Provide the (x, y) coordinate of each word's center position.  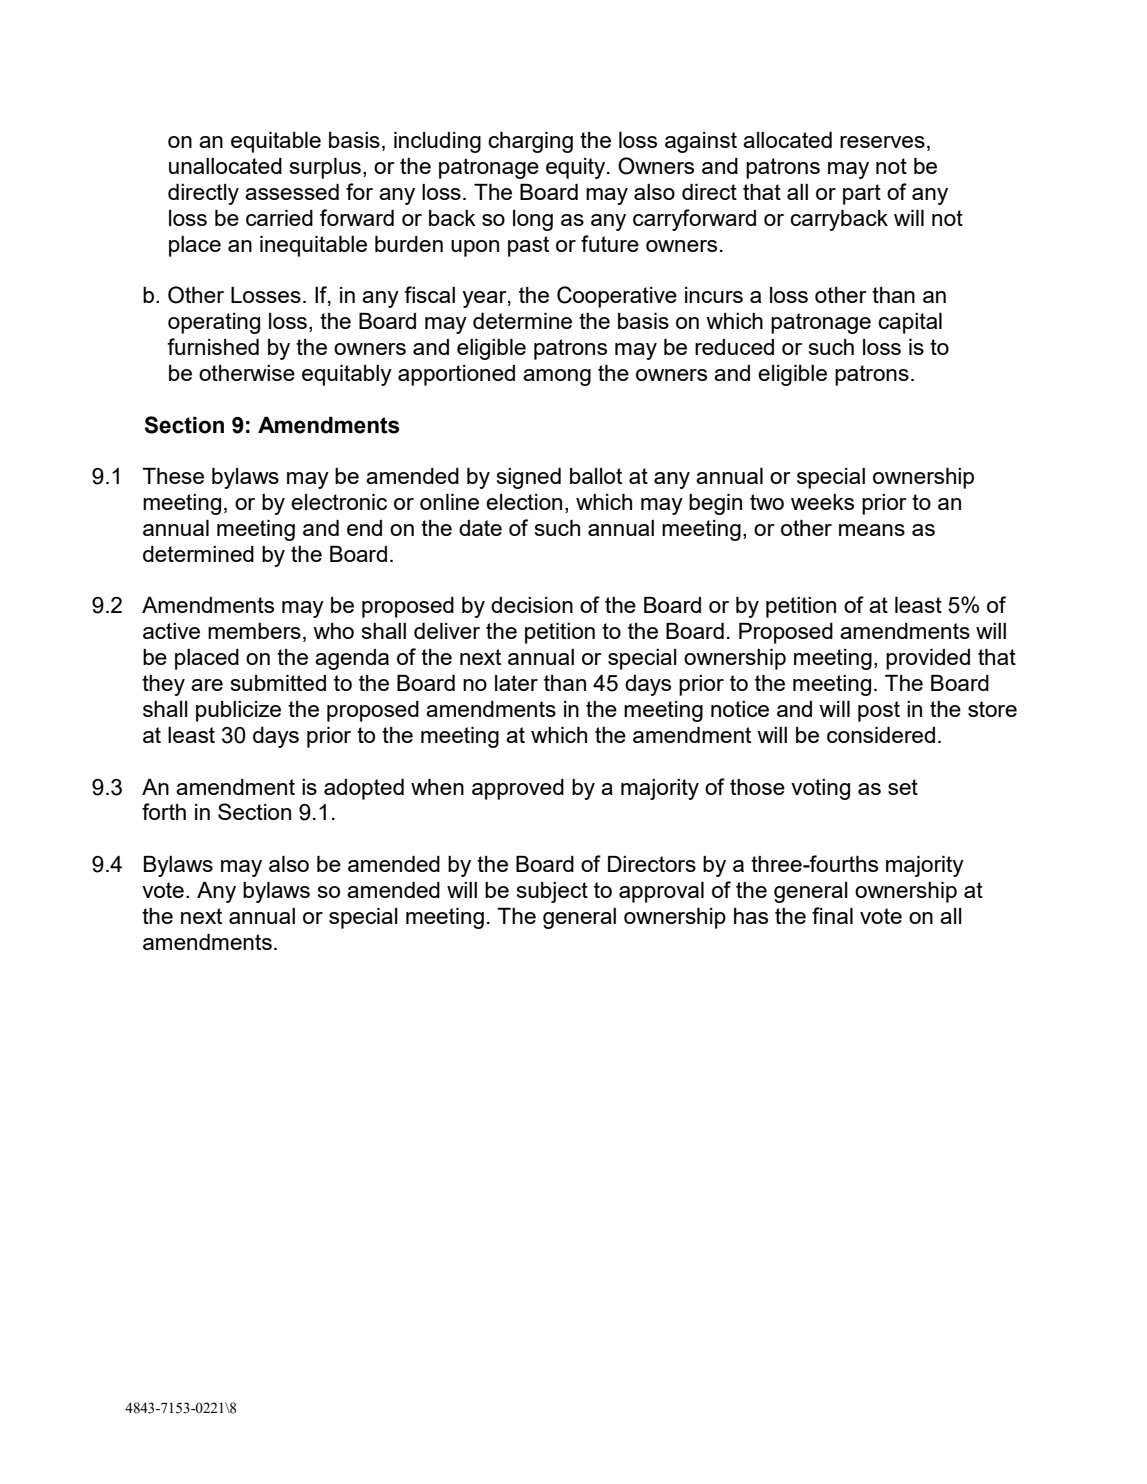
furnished (213, 346)
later (516, 683)
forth (164, 811)
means (872, 530)
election (524, 502)
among (557, 377)
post (879, 711)
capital (910, 323)
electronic (339, 502)
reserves (882, 142)
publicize (238, 711)
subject (552, 892)
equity (577, 168)
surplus (325, 168)
